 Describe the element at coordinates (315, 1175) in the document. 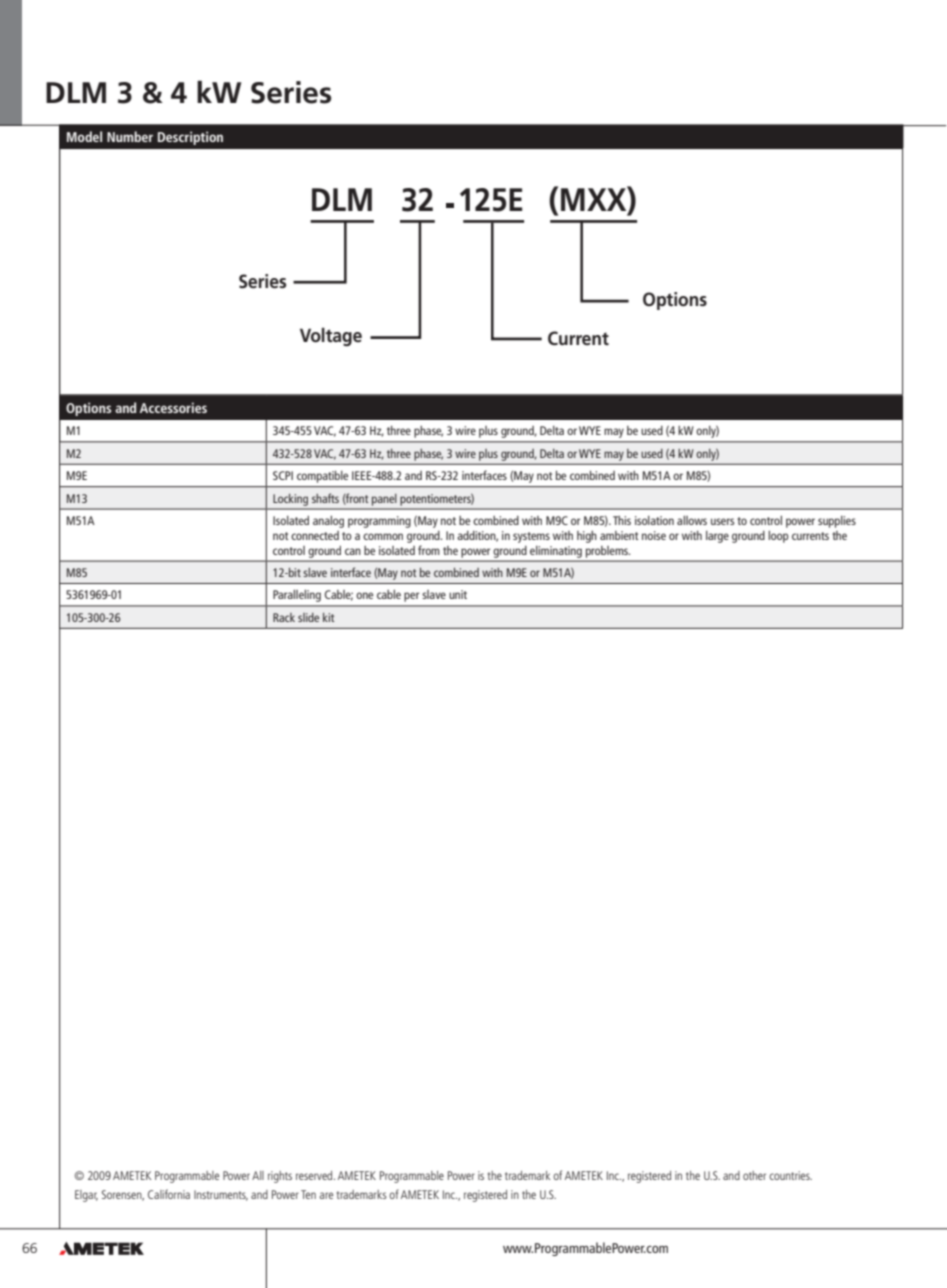

I see `reserved` at that location.
